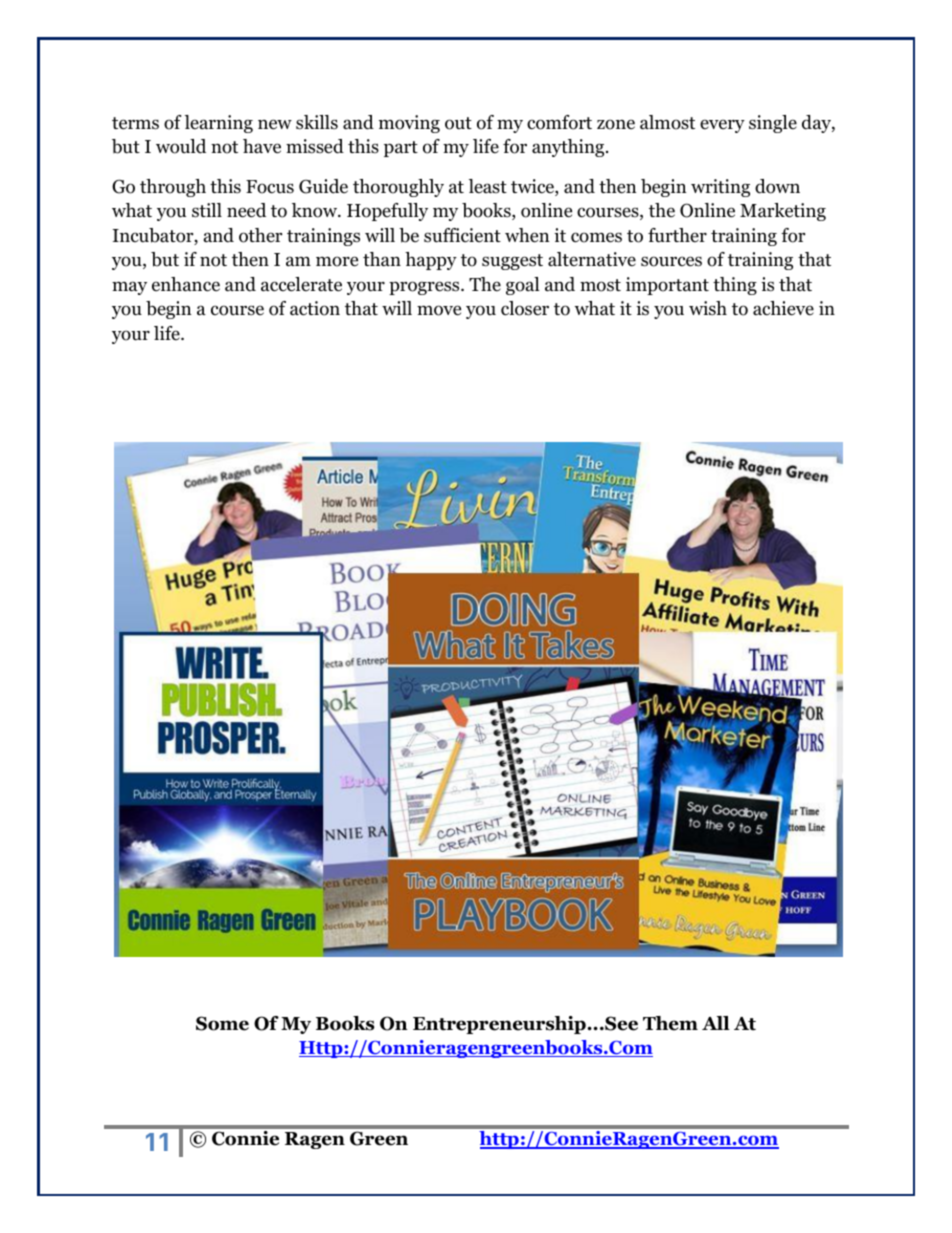  I want to click on out, so click(458, 123).
